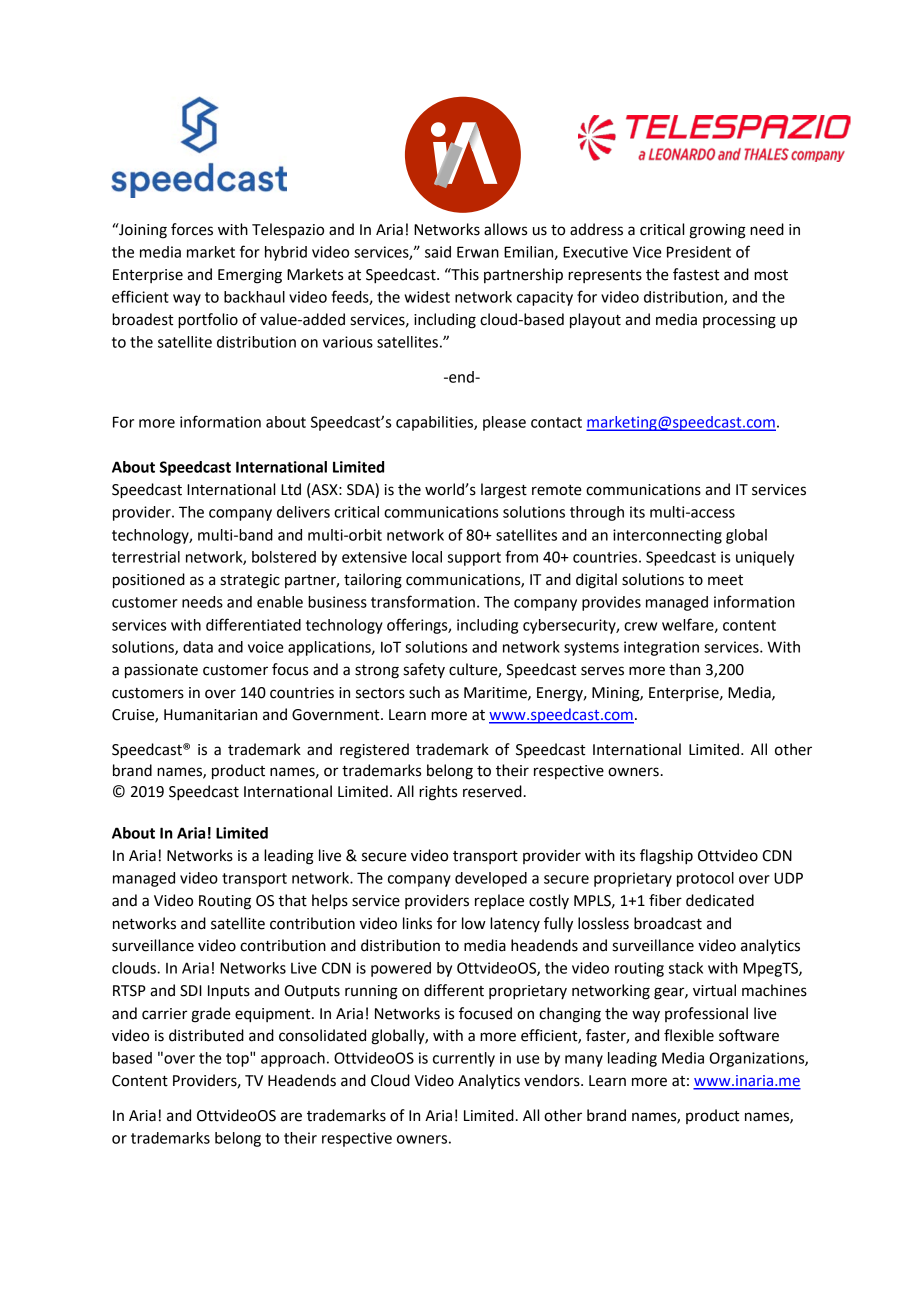 This screenshot has width=924, height=1308. I want to click on said, so click(438, 252).
